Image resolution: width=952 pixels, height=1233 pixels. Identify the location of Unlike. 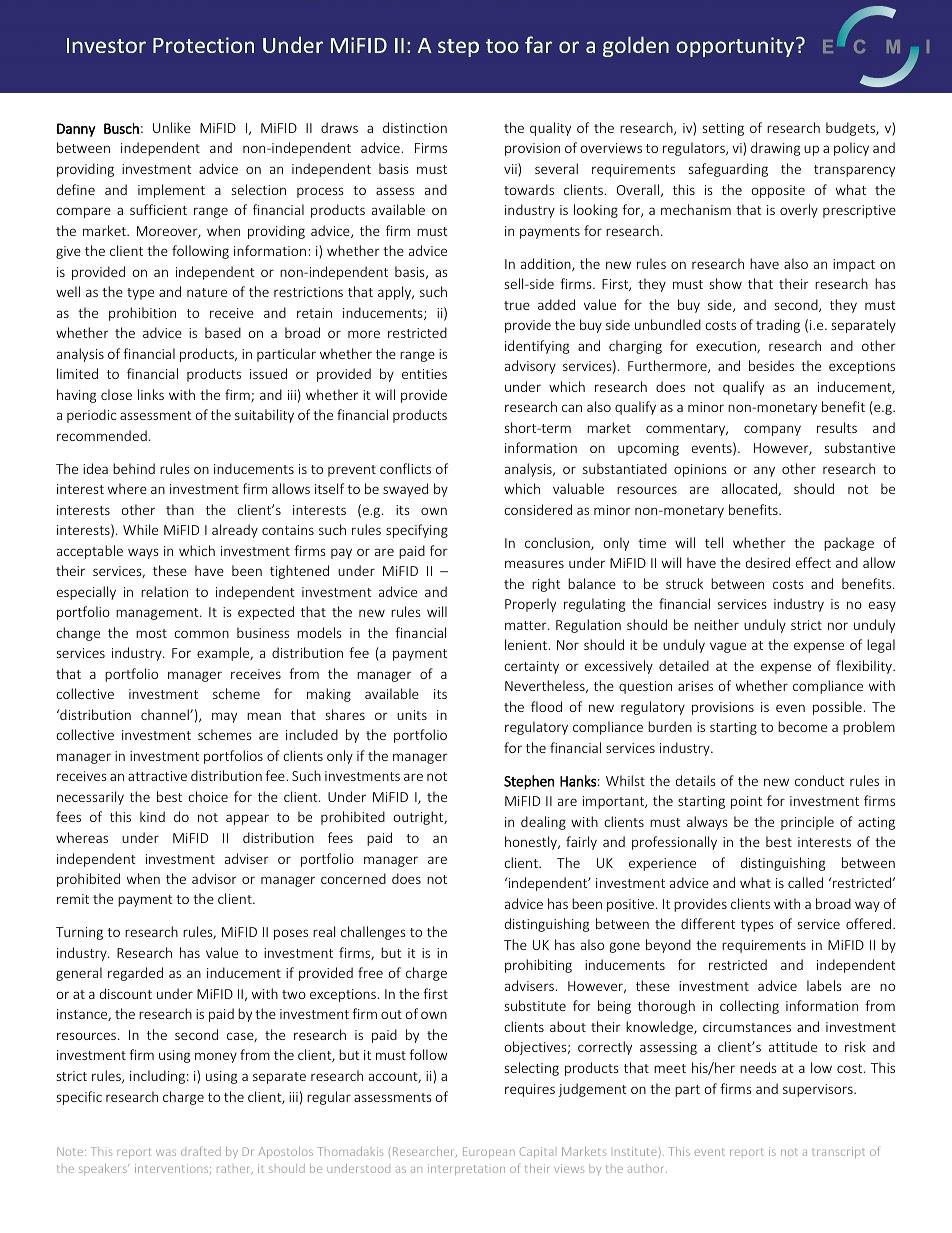
(172, 127).
